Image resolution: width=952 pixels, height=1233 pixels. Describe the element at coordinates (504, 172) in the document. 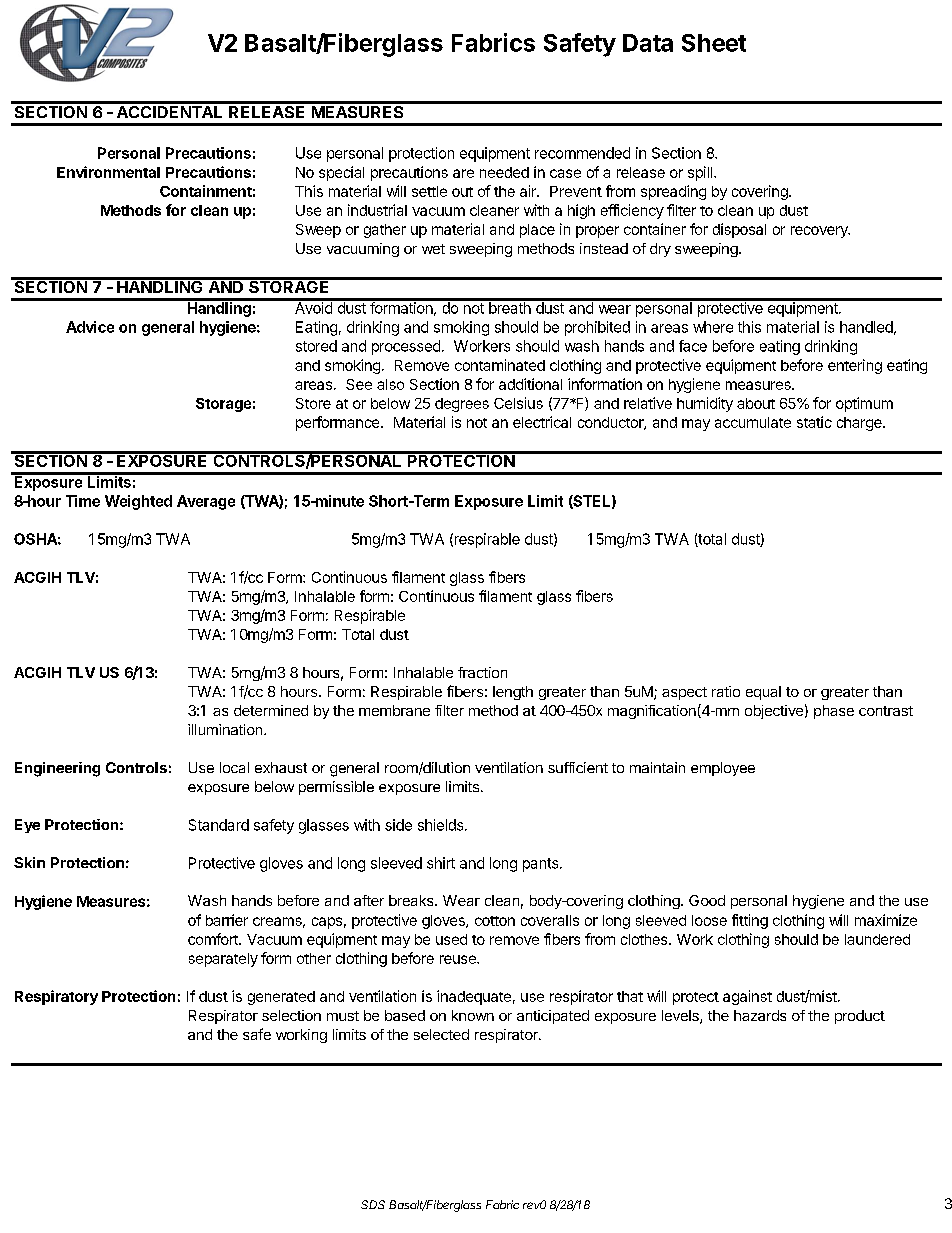

I see `needed` at that location.
